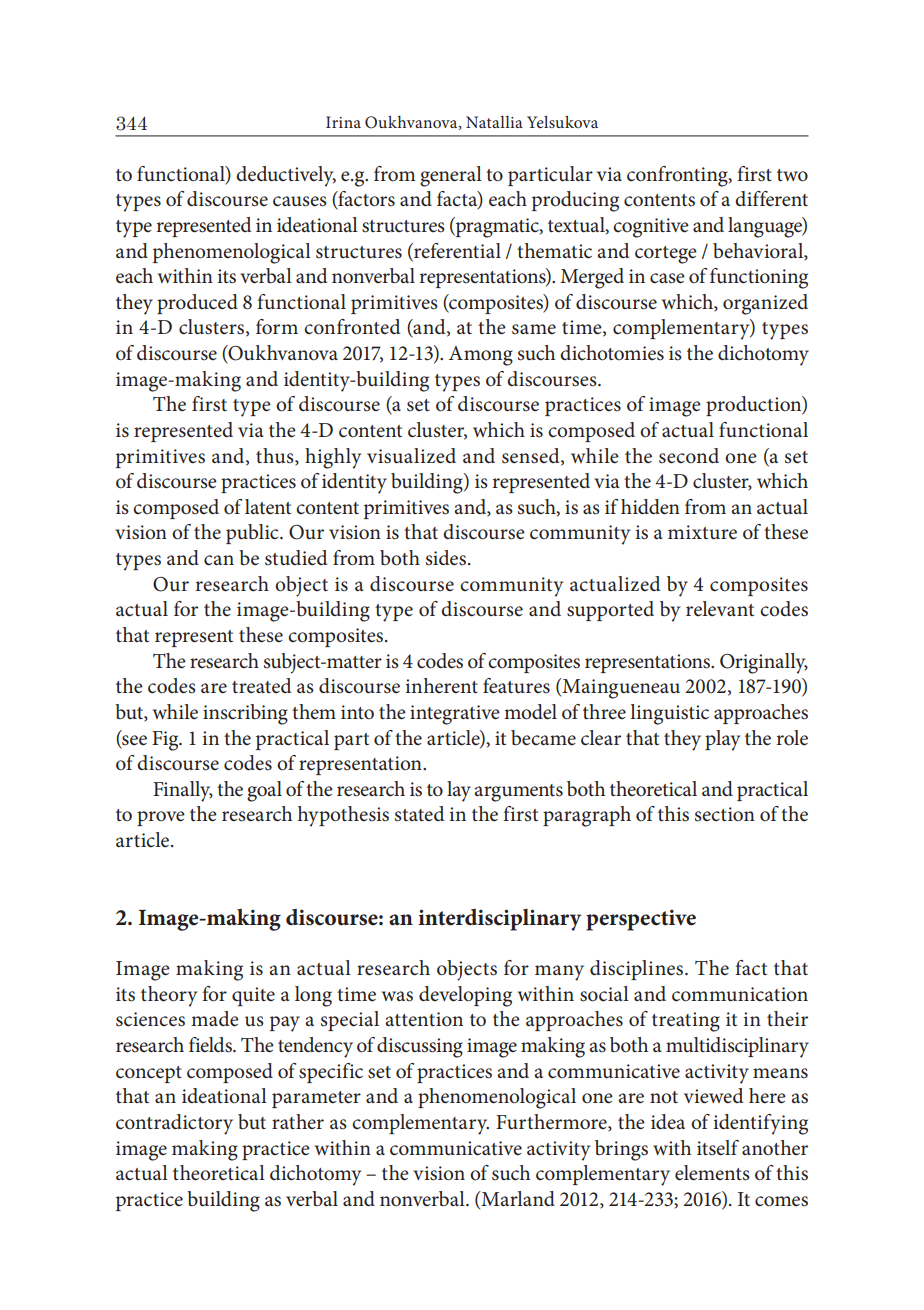  What do you see at coordinates (771, 199) in the screenshot?
I see `different` at bounding box center [771, 199].
